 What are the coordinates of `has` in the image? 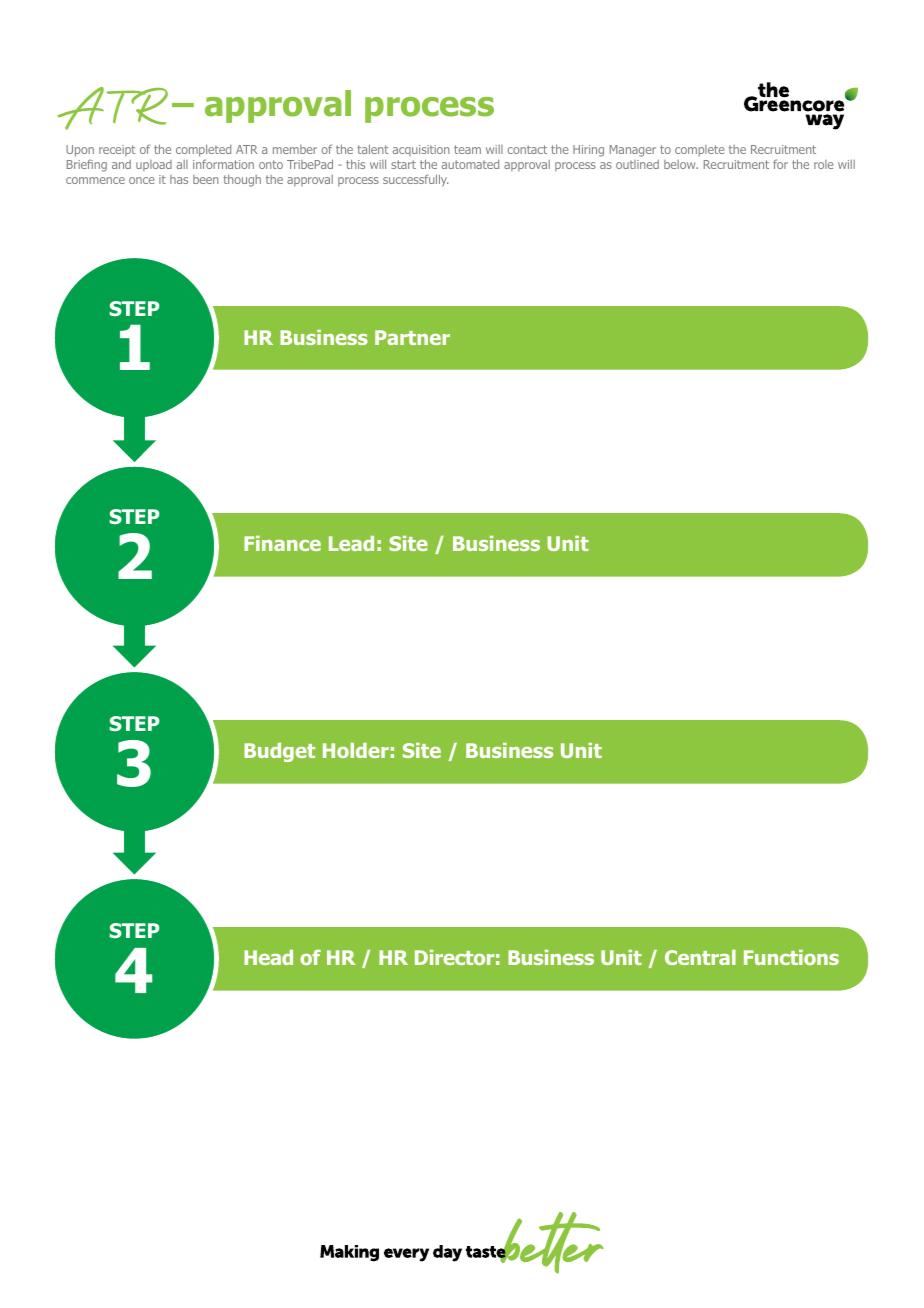 It's located at (179, 179).
